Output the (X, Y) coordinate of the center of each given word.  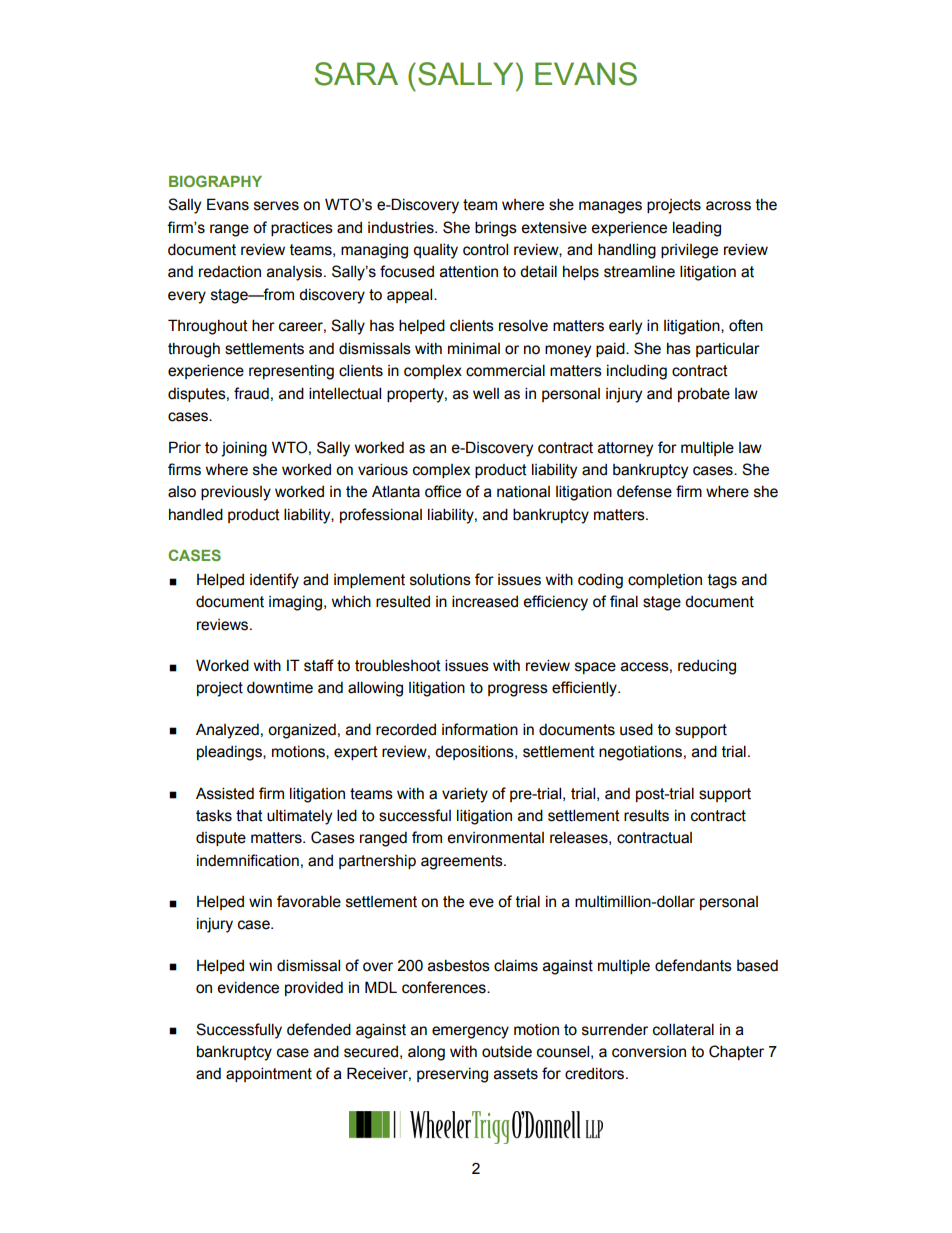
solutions (440, 579)
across (728, 206)
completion (665, 580)
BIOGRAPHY (215, 181)
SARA (356, 74)
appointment (269, 1074)
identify (274, 581)
